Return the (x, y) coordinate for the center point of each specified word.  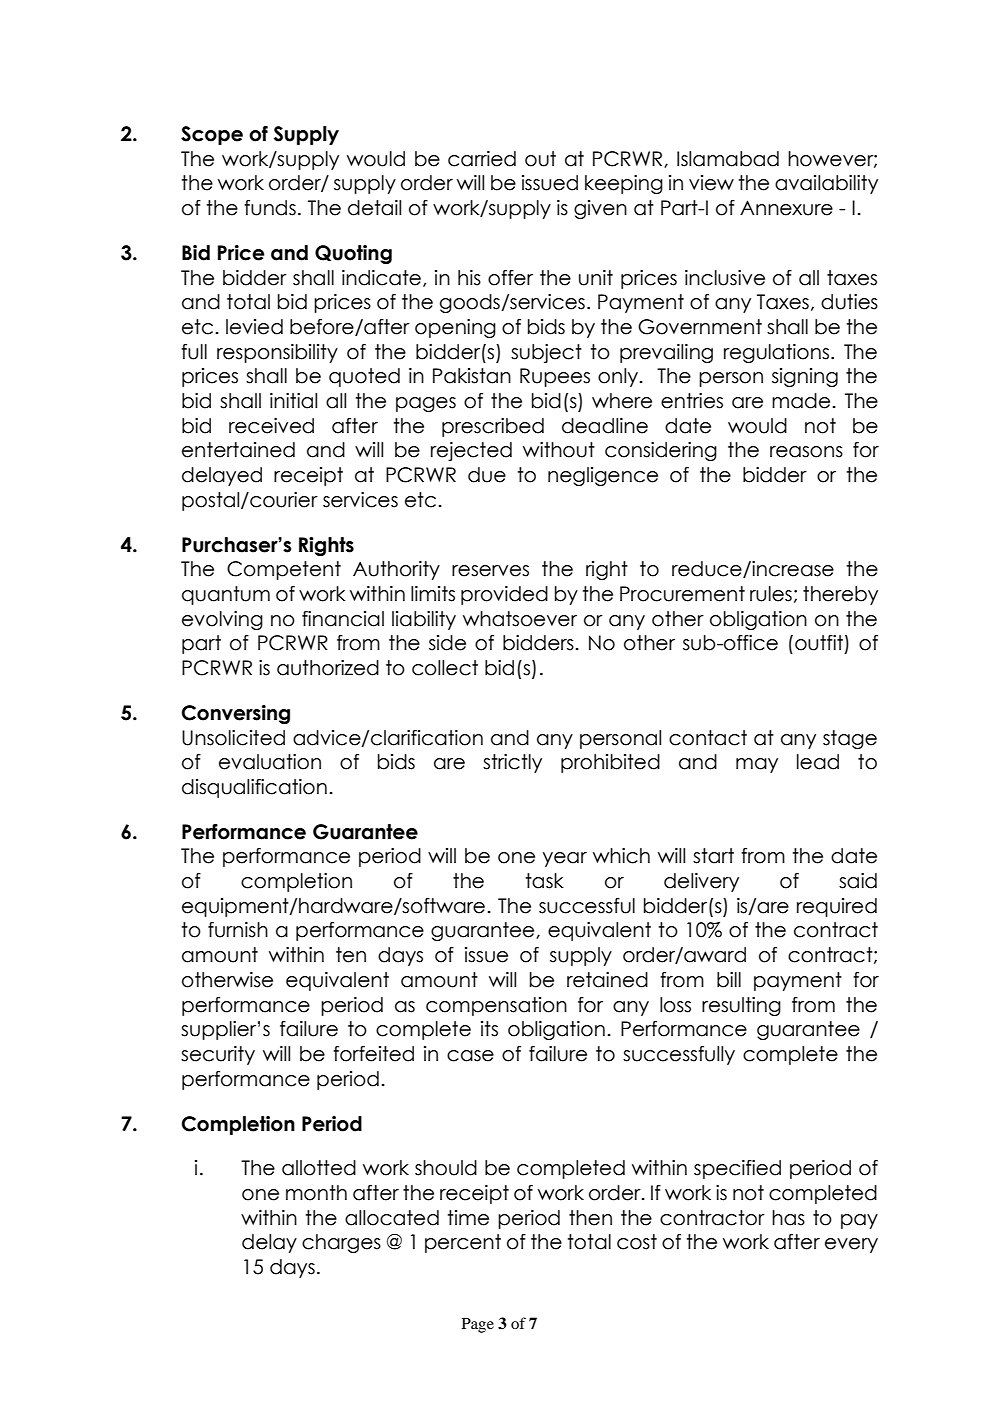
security (218, 1055)
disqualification (254, 788)
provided (504, 595)
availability (826, 184)
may (757, 765)
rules (771, 594)
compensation (496, 1006)
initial (293, 401)
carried (482, 159)
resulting (741, 1006)
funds (270, 208)
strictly (512, 763)
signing (805, 377)
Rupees (555, 377)
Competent (284, 570)
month (316, 1193)
